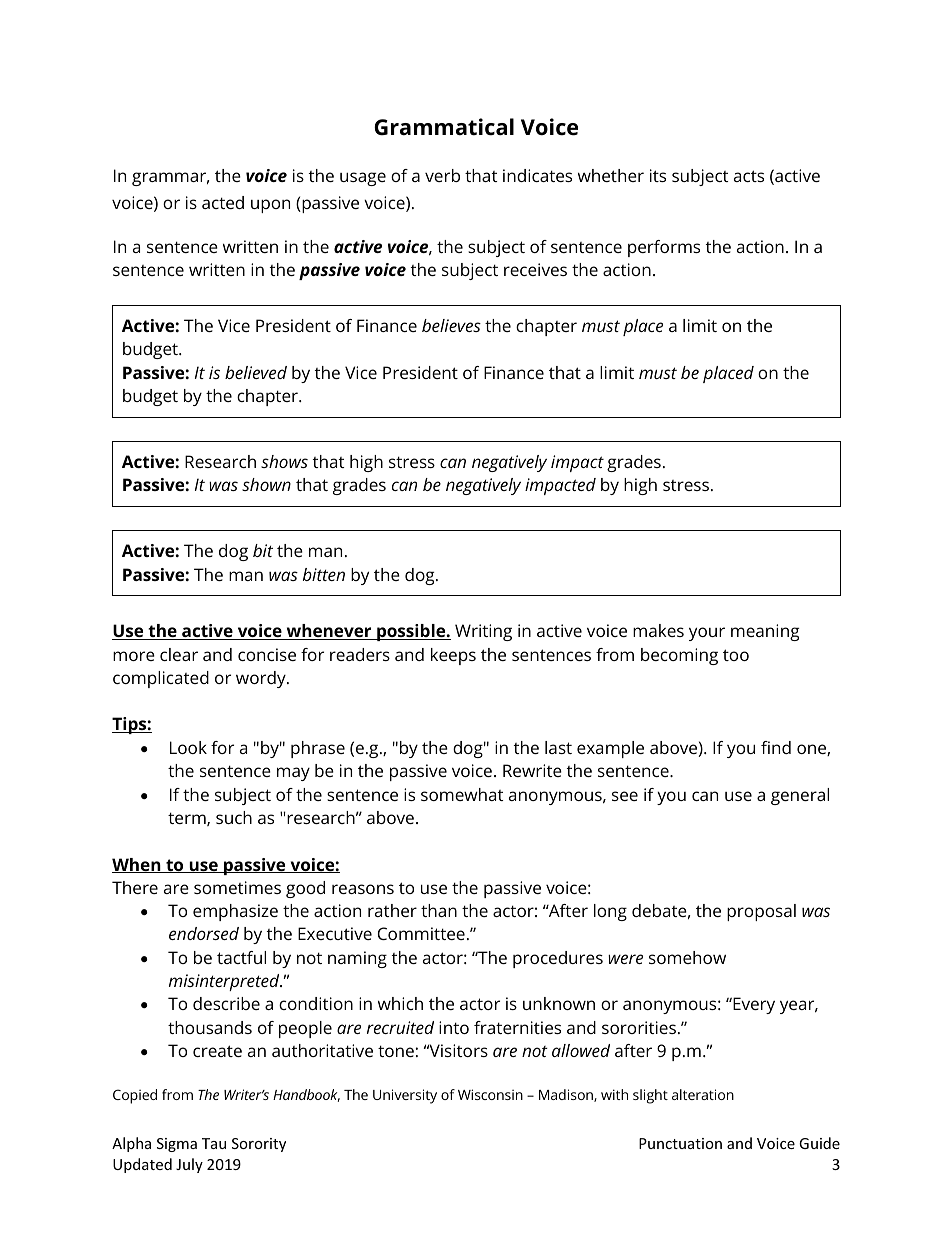 The height and width of the screenshot is (1233, 952). I want to click on sometimes, so click(237, 887).
